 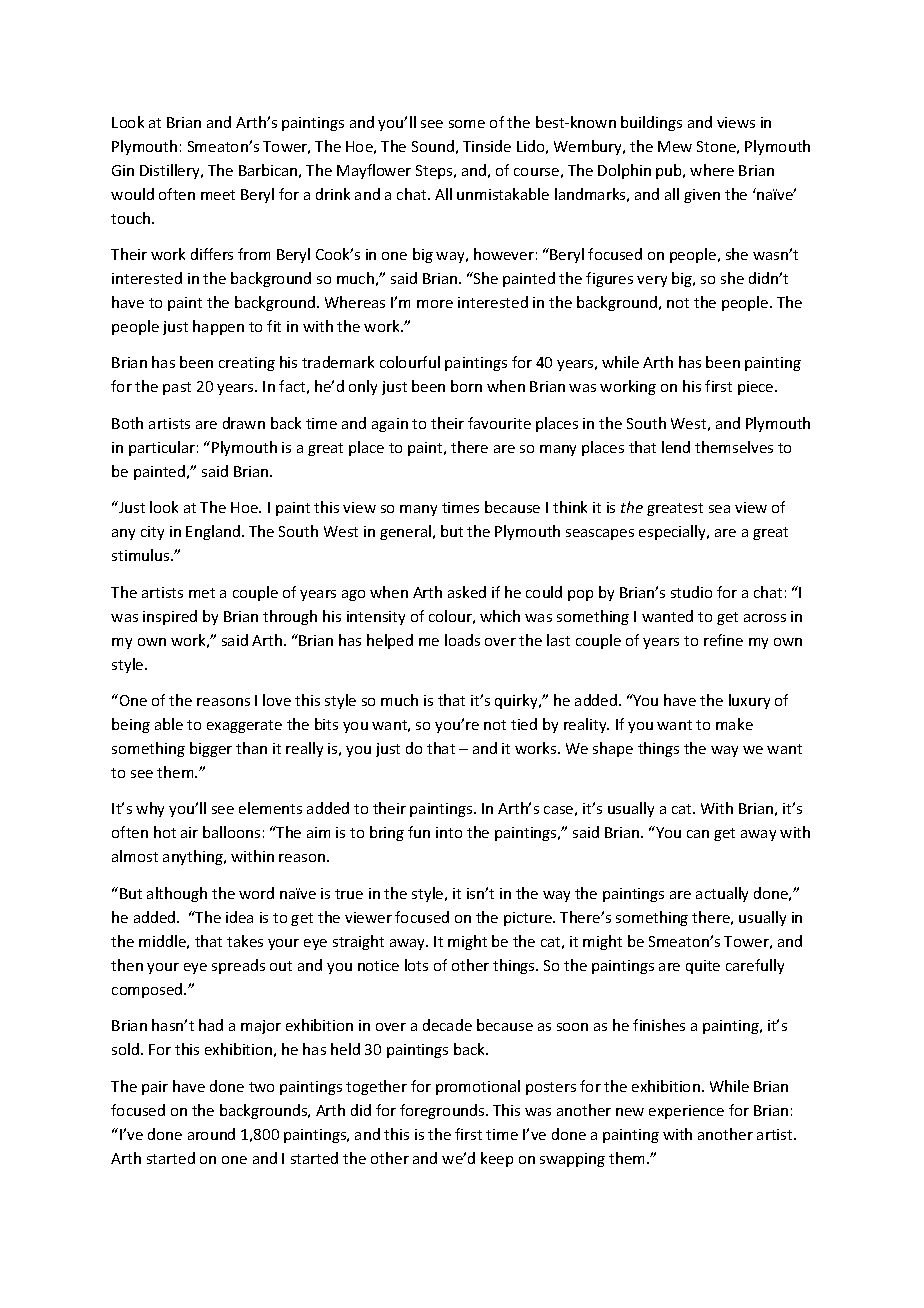 What do you see at coordinates (723, 640) in the screenshot?
I see `refine` at bounding box center [723, 640].
